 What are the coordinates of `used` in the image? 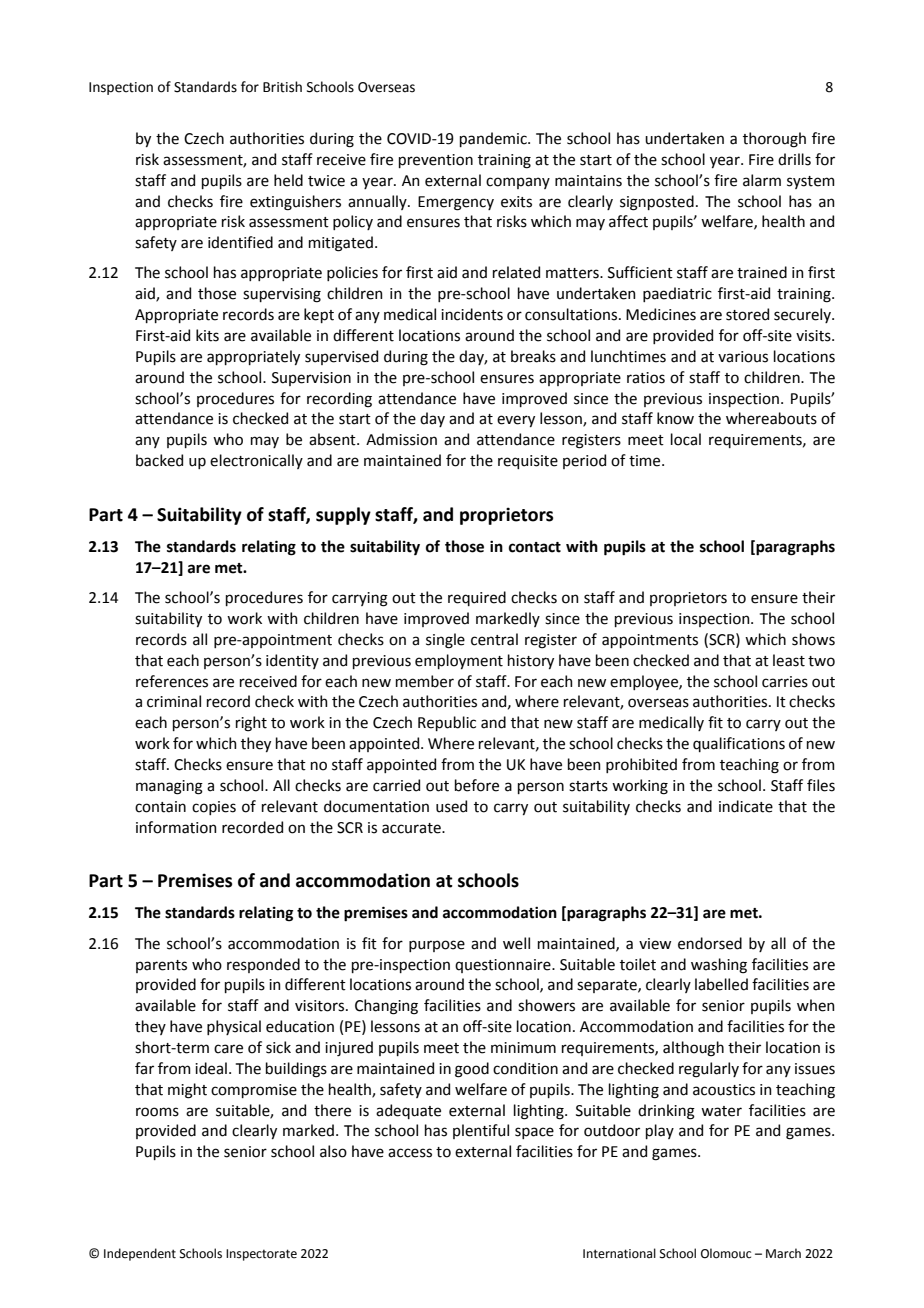 It's located at (451, 806).
